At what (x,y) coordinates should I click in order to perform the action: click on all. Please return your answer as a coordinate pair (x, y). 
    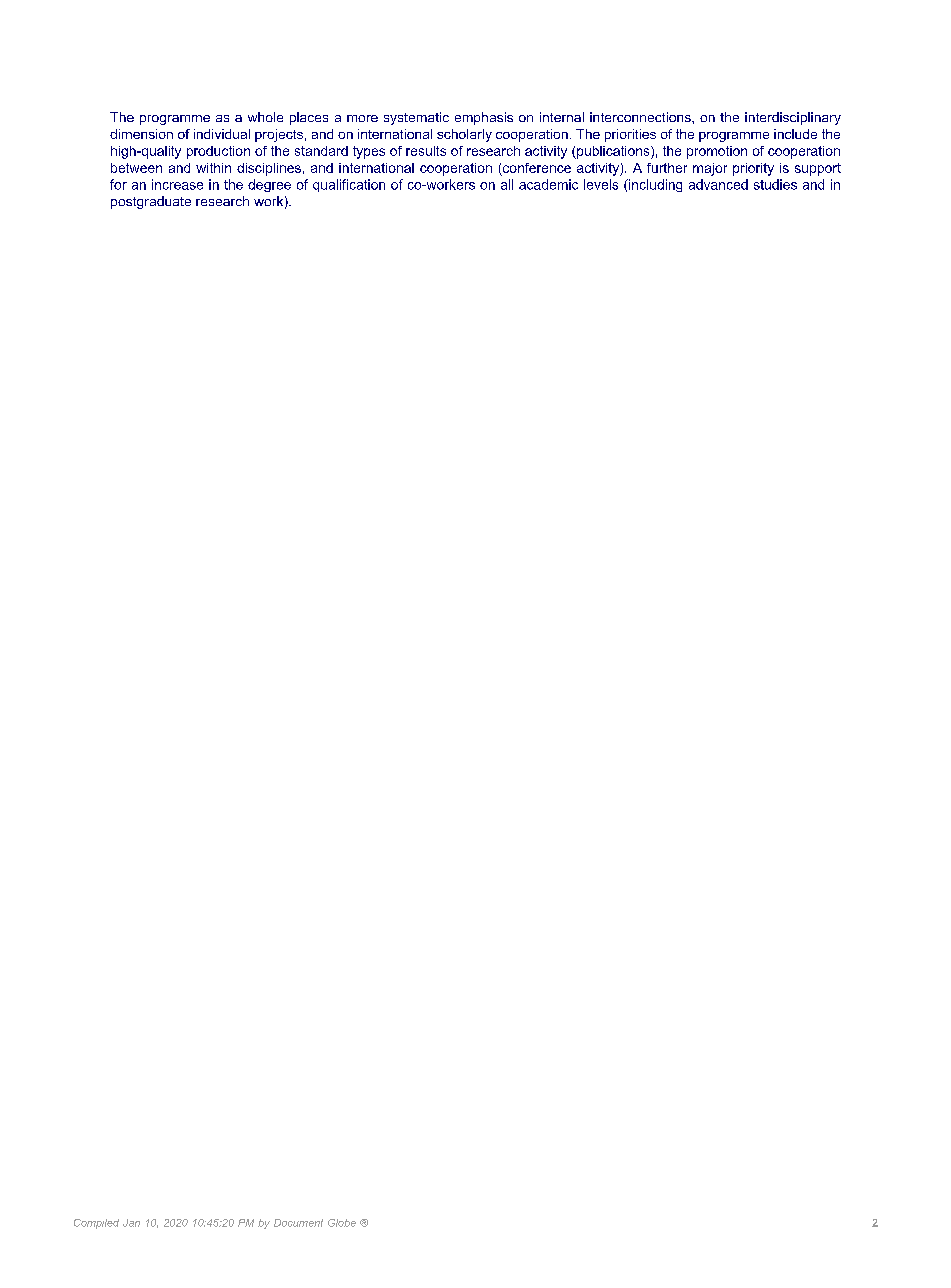
    Looking at the image, I should click on (507, 184).
